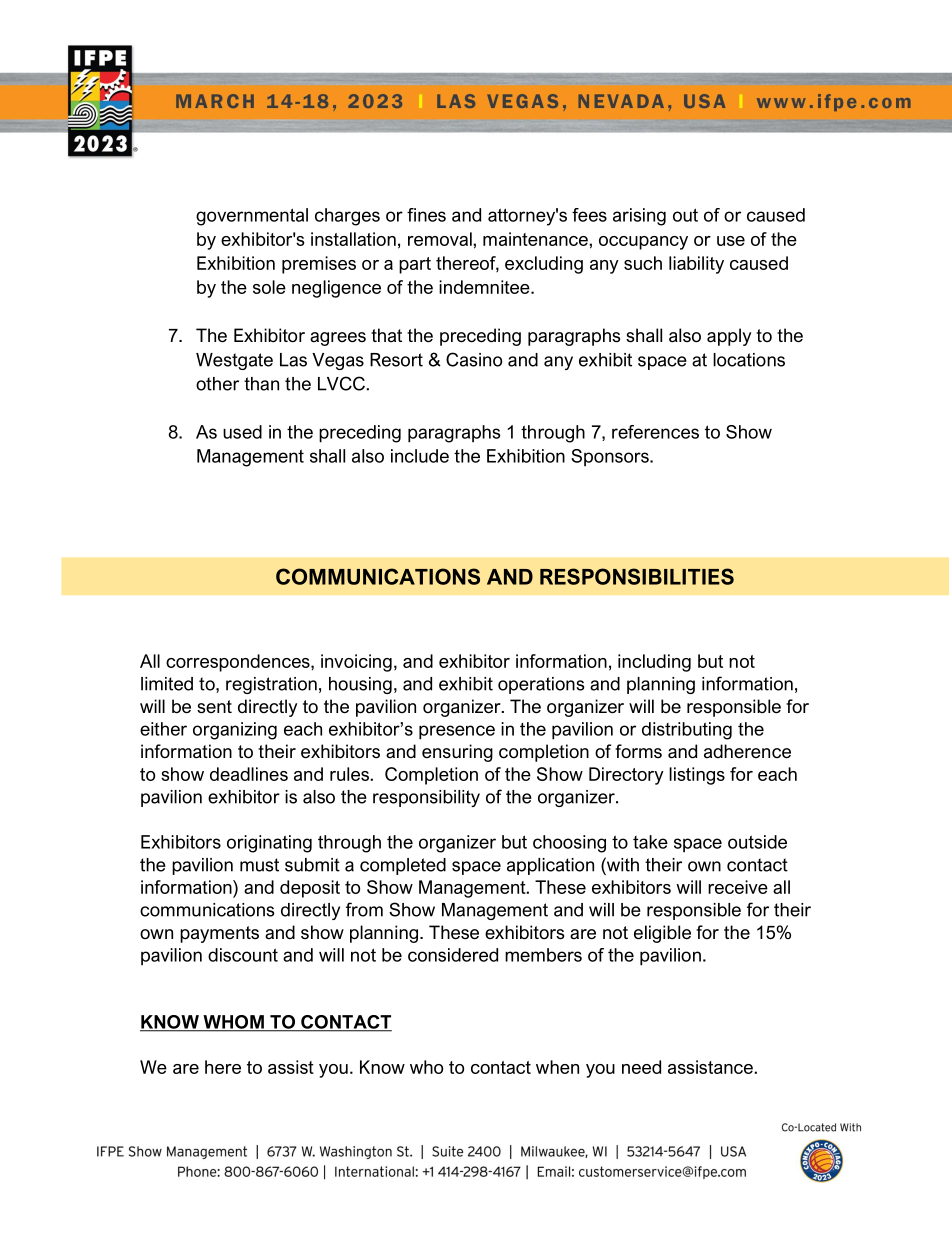 Image resolution: width=952 pixels, height=1233 pixels. What do you see at coordinates (654, 663) in the screenshot?
I see `including` at bounding box center [654, 663].
